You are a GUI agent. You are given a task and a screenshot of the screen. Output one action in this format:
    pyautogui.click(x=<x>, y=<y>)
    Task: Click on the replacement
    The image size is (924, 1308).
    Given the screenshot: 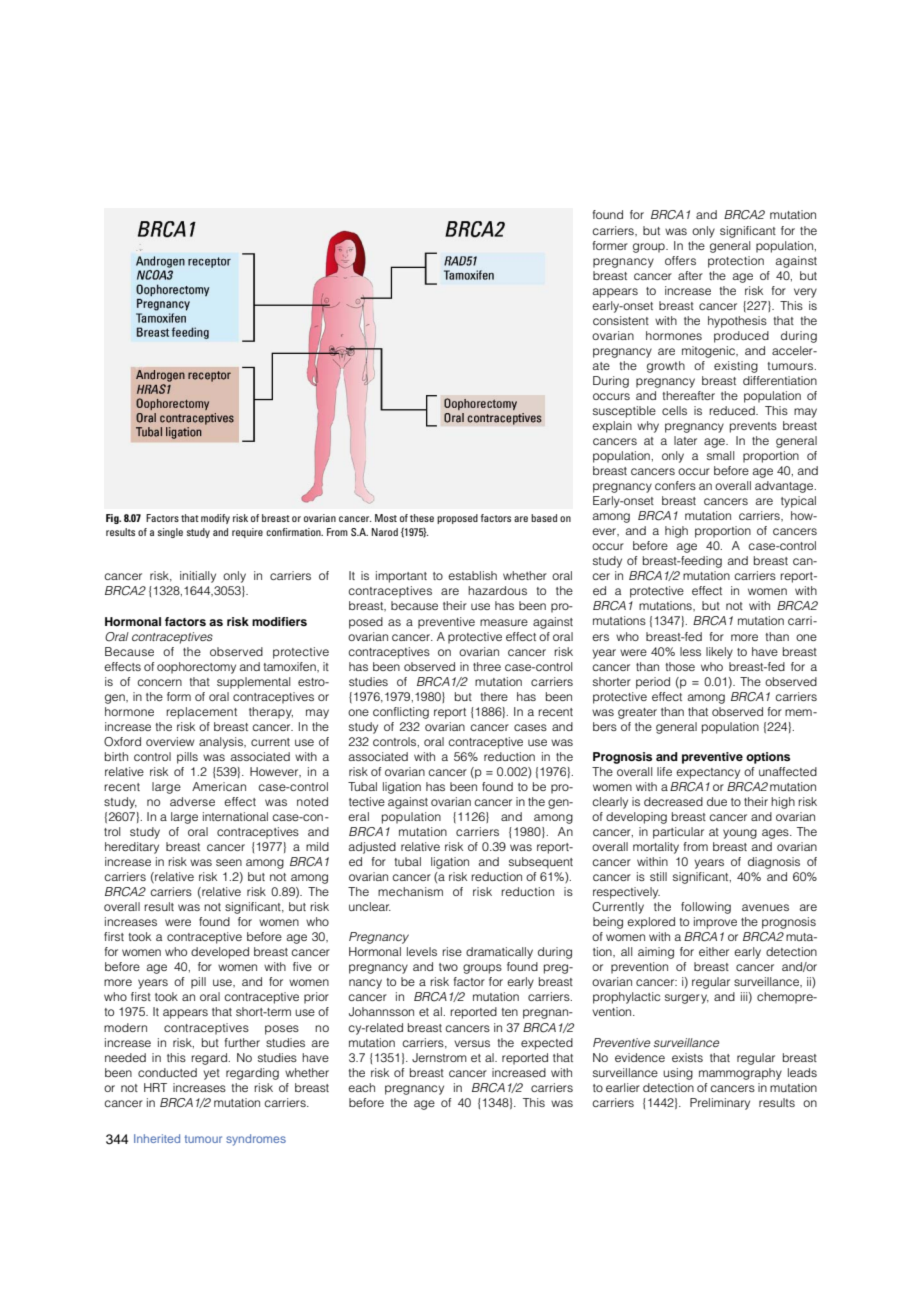 What is the action you would take?
    pyautogui.click(x=201, y=713)
